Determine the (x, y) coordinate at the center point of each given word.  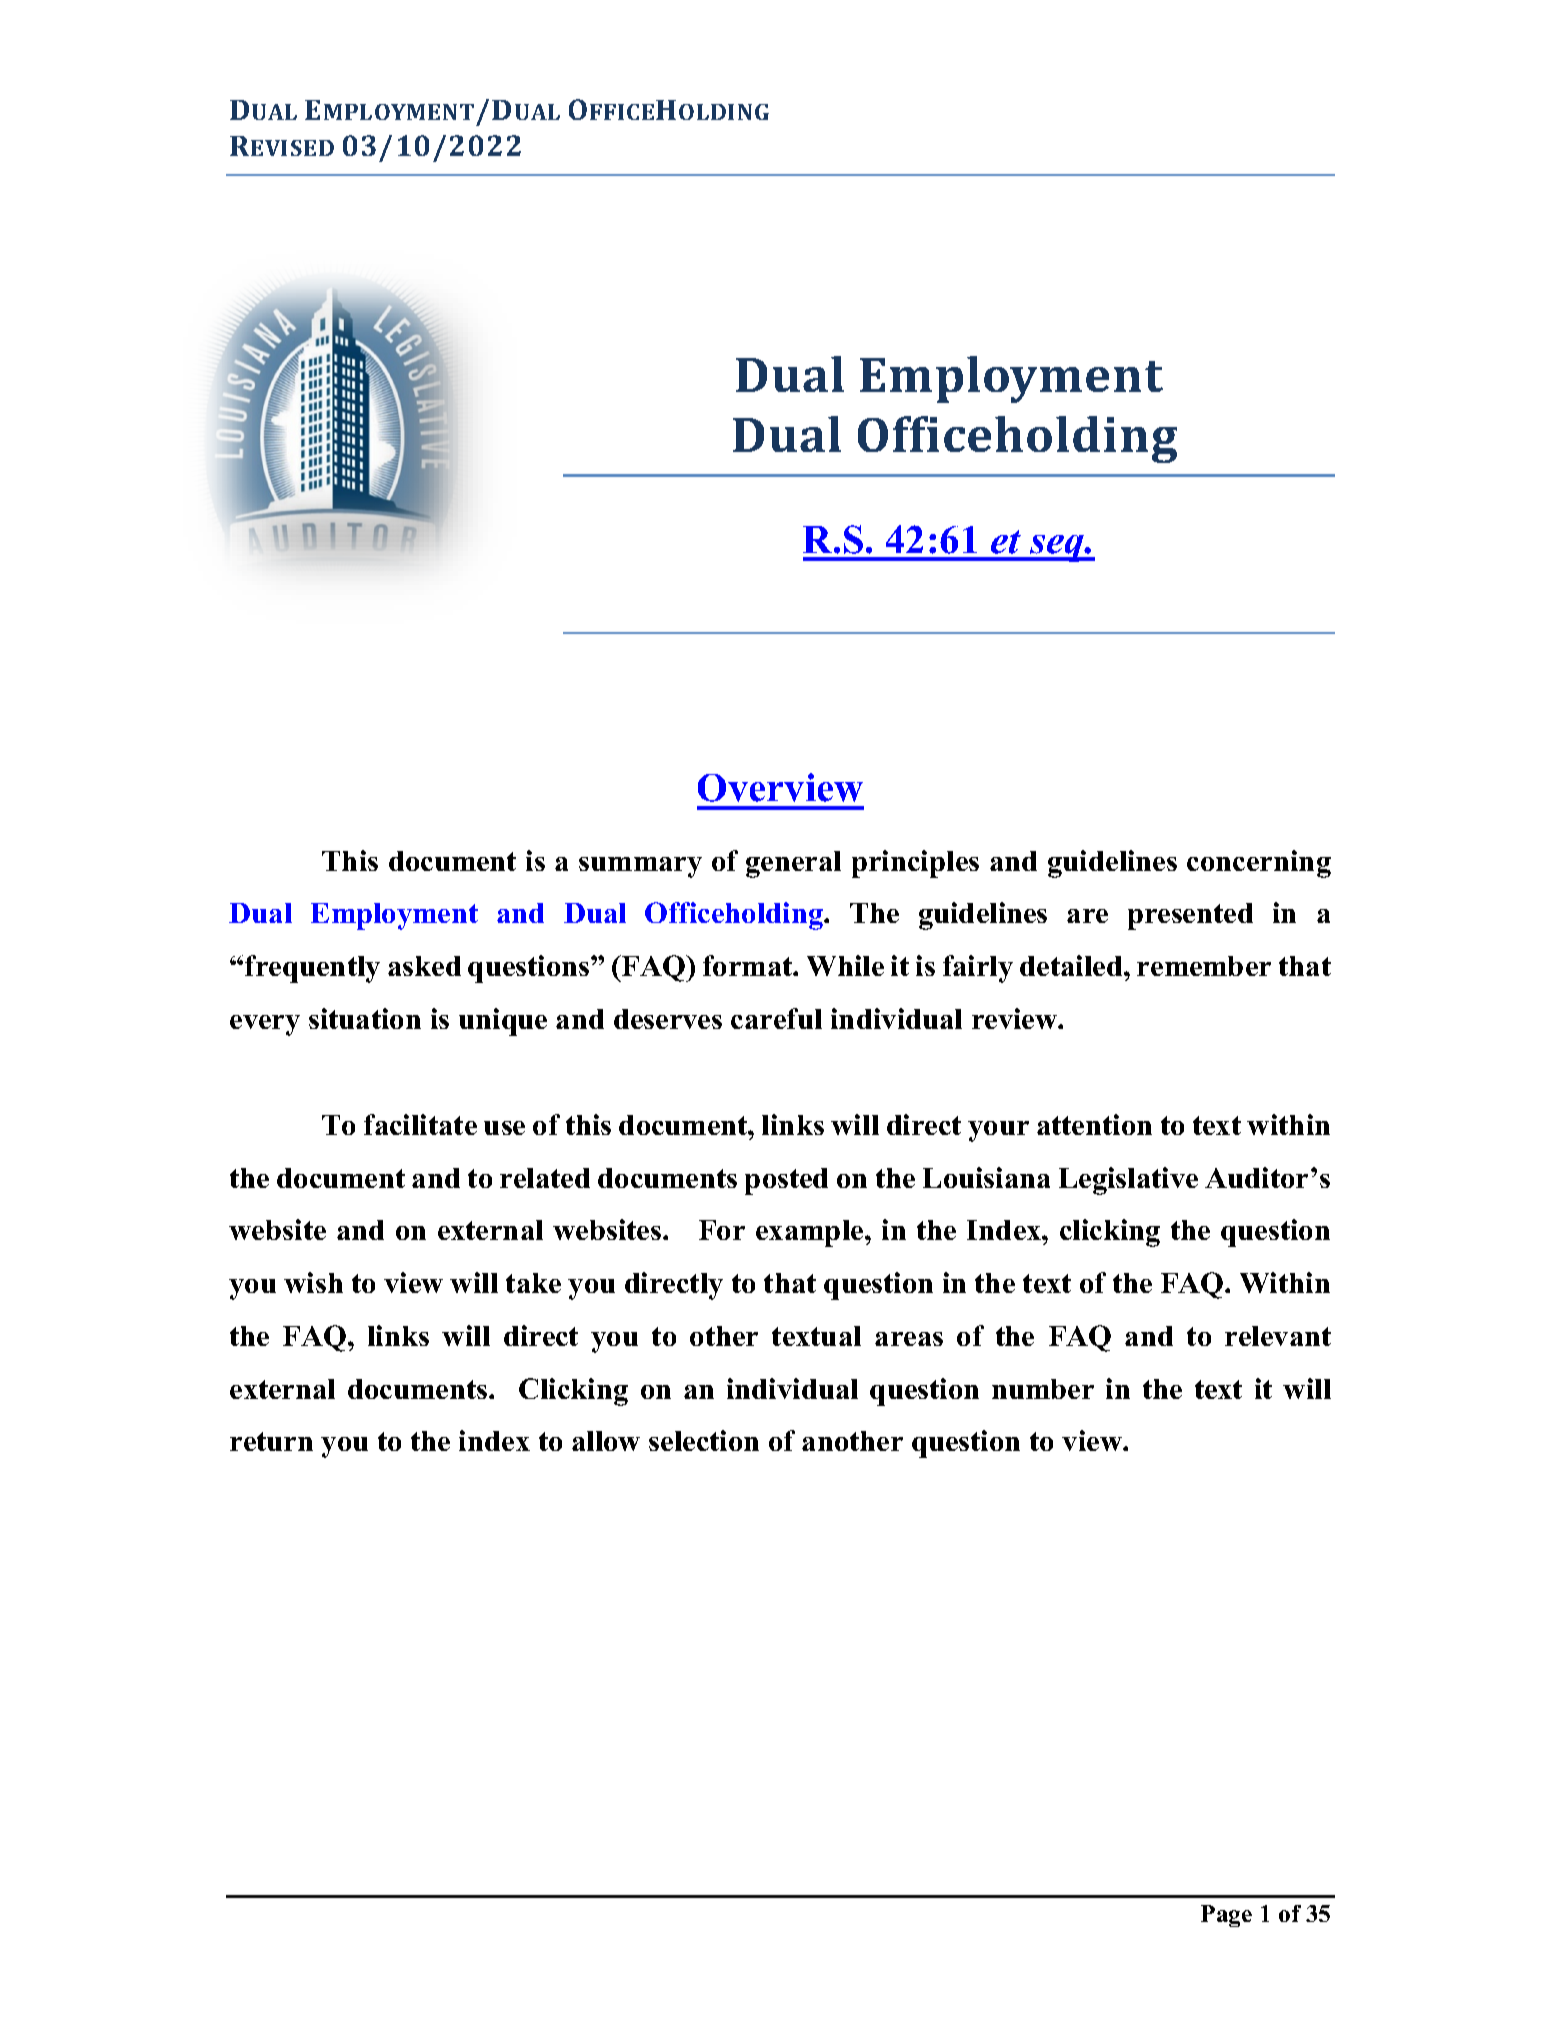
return (271, 1441)
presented (1190, 916)
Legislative (1128, 1181)
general (793, 864)
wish (313, 1282)
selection (704, 1440)
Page (1226, 1916)
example (811, 1233)
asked (424, 966)
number (1043, 1389)
